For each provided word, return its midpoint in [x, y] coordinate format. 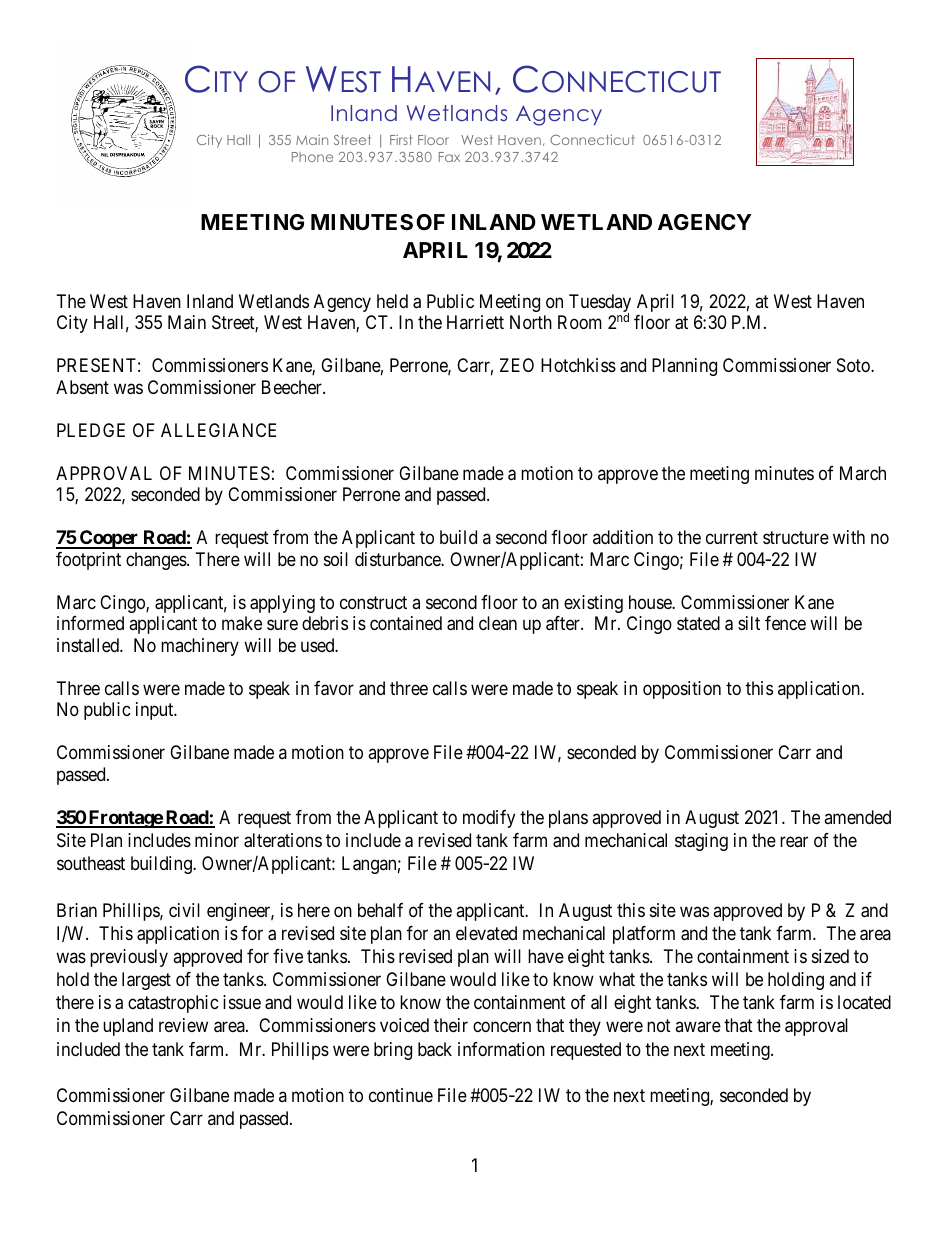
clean [498, 623]
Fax [449, 157]
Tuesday [600, 304]
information [501, 1049]
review [183, 1025]
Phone [312, 157]
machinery [200, 647]
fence [785, 623]
